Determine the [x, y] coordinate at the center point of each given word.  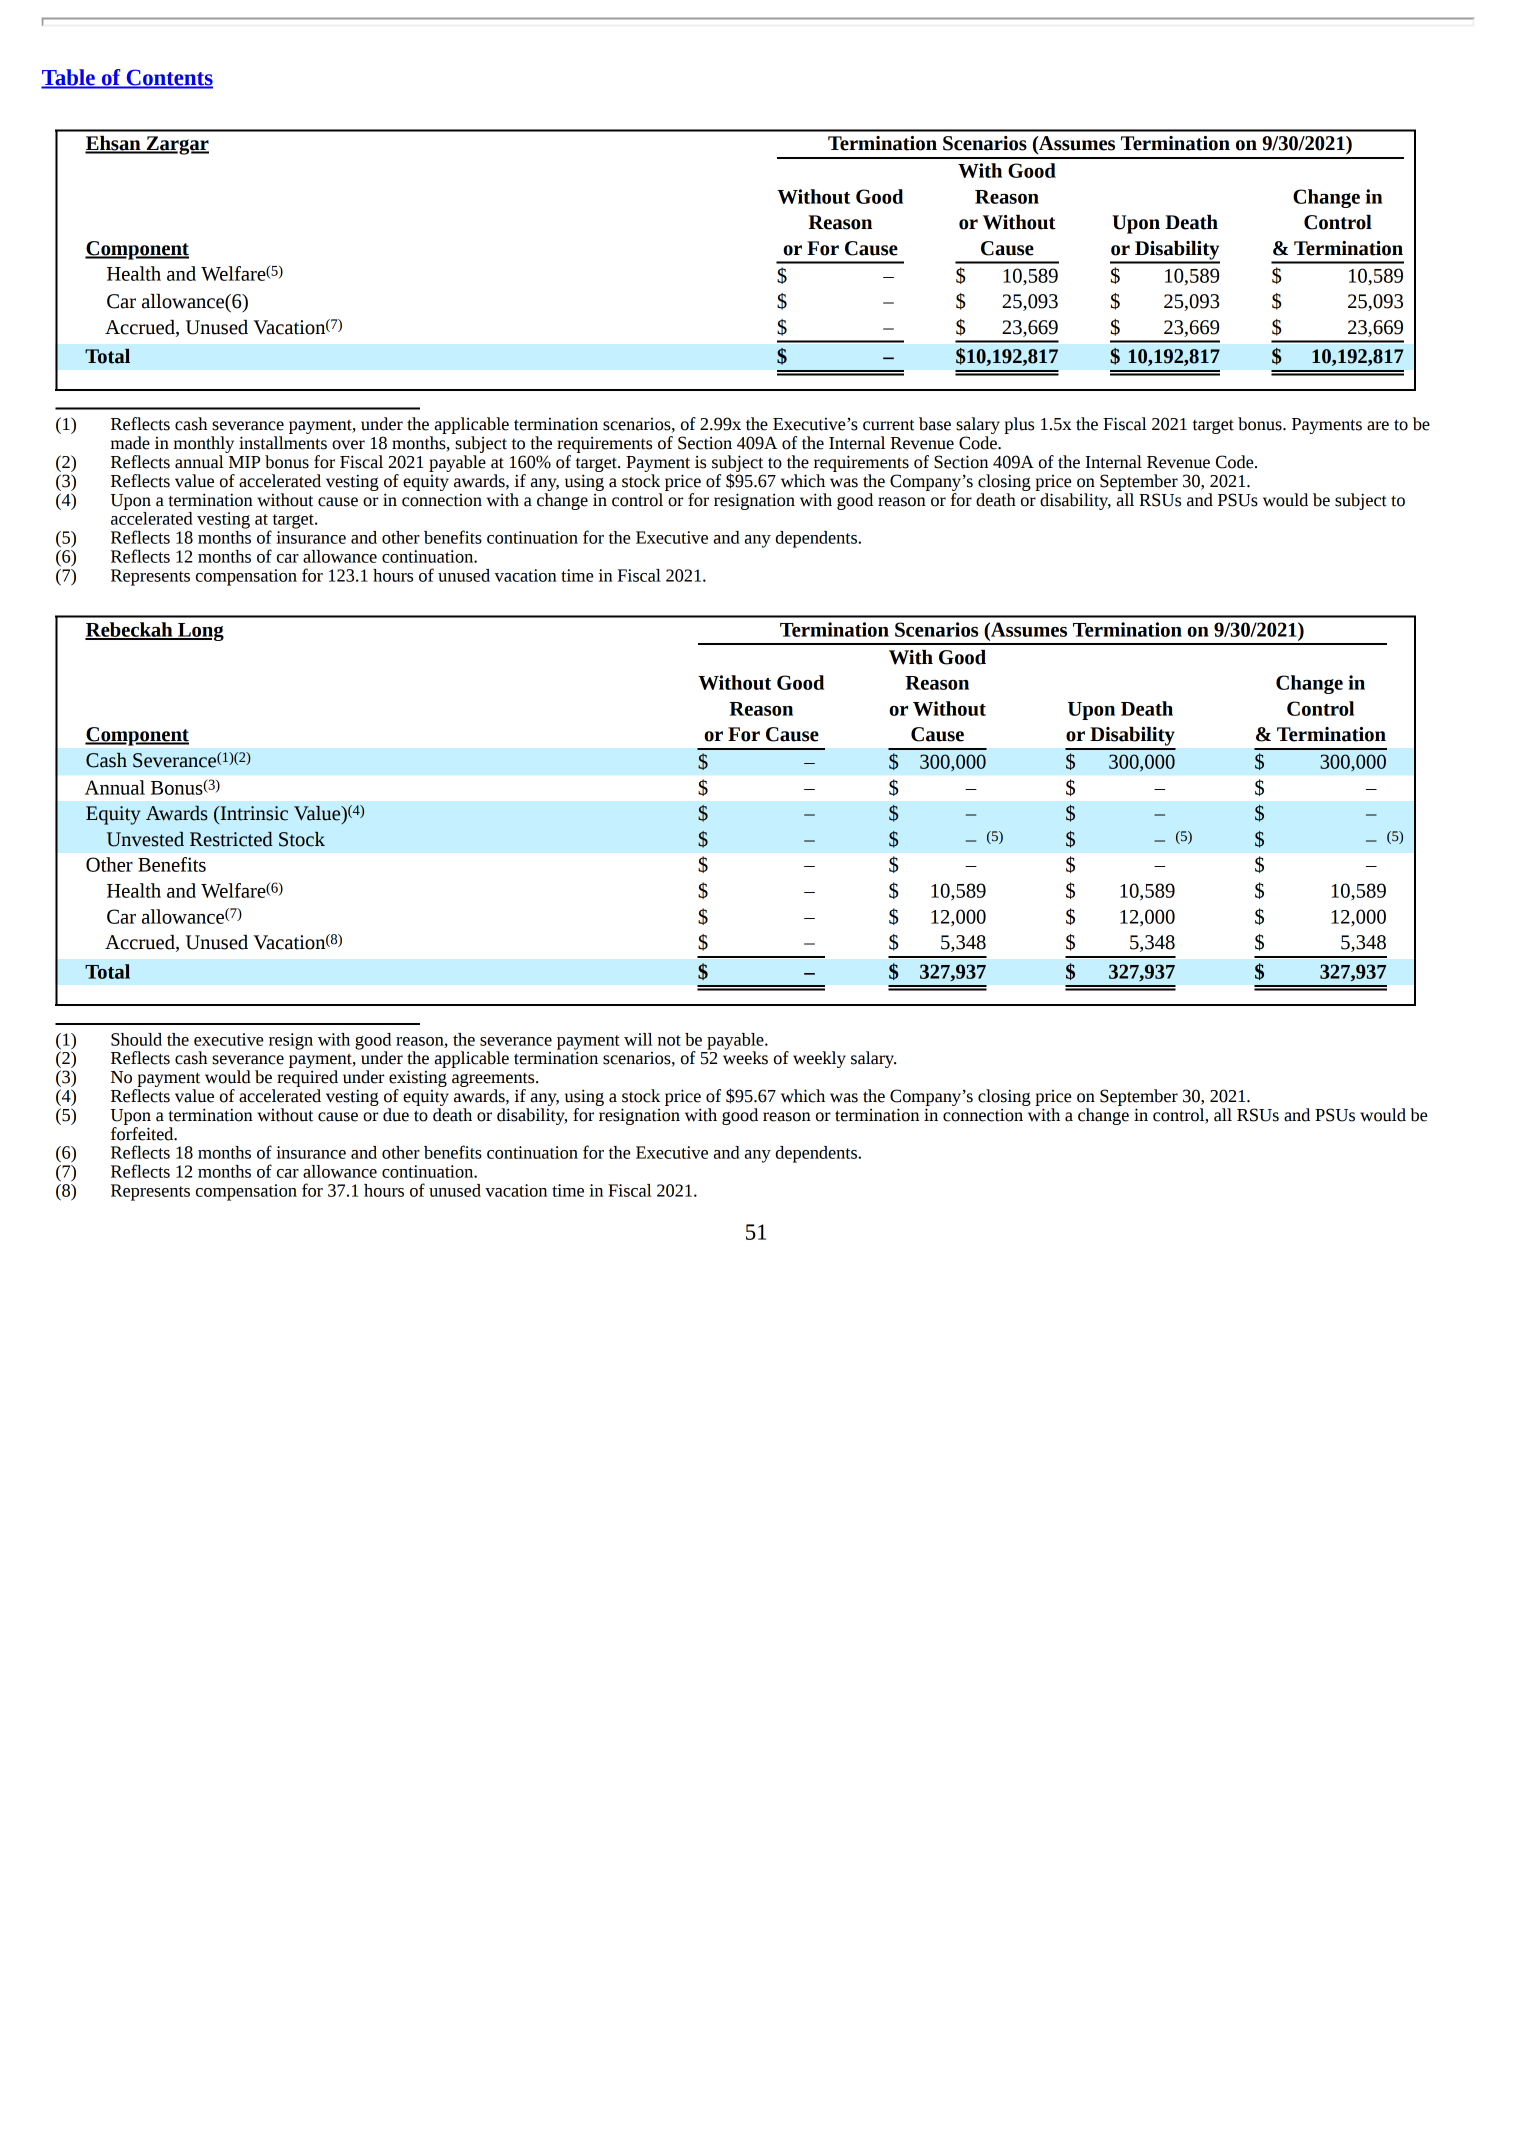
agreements [494, 1080]
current [889, 425]
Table [69, 78]
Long [200, 632]
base [935, 424]
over [348, 445]
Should [136, 1039]
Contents [168, 78]
